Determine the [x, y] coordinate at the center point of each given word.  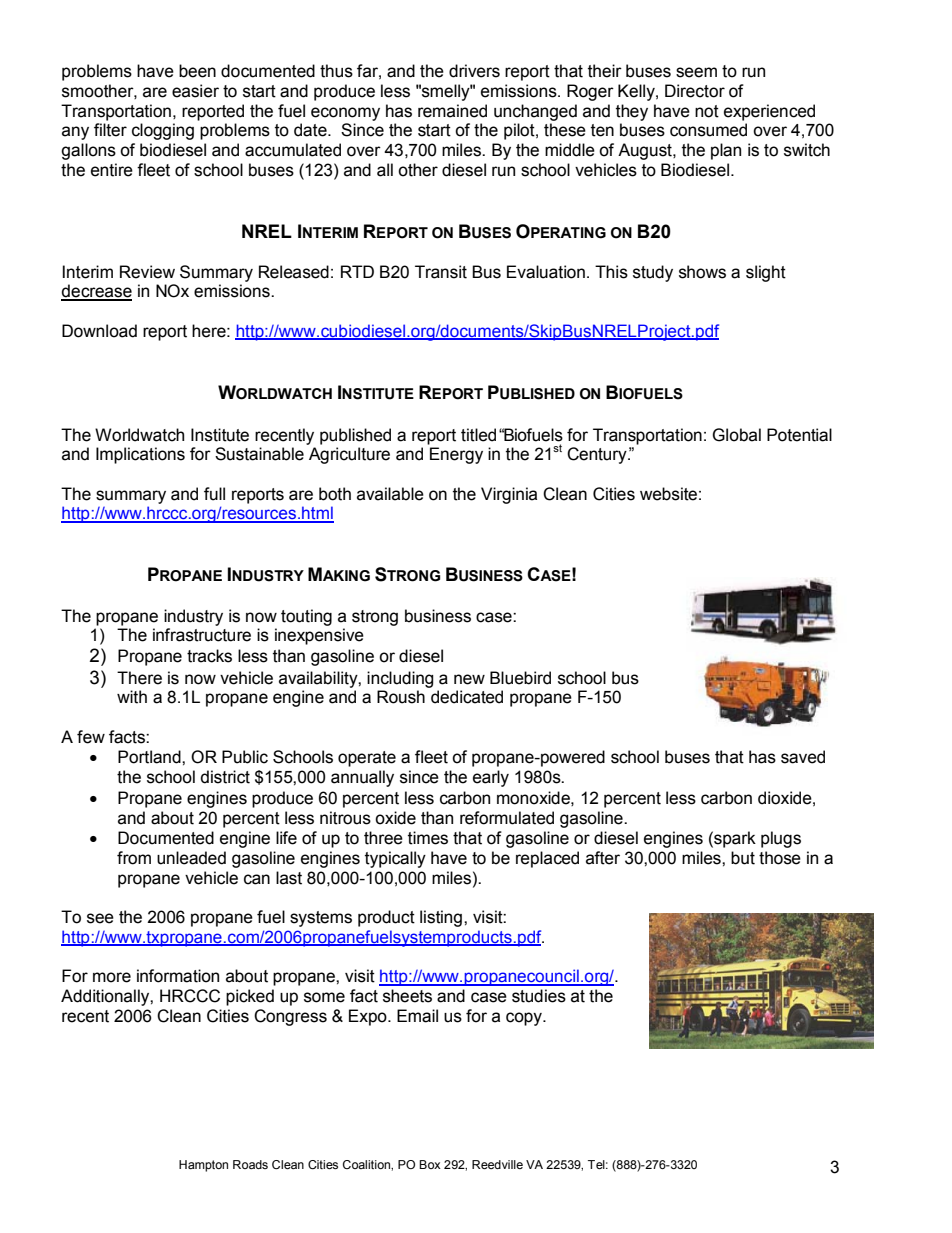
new [469, 679]
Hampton [203, 1166]
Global [736, 435]
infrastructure [202, 635]
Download [99, 331]
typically [395, 859]
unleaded [191, 858]
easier [195, 91]
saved [803, 757]
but [743, 858]
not [707, 111]
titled [478, 435]
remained [452, 111]
